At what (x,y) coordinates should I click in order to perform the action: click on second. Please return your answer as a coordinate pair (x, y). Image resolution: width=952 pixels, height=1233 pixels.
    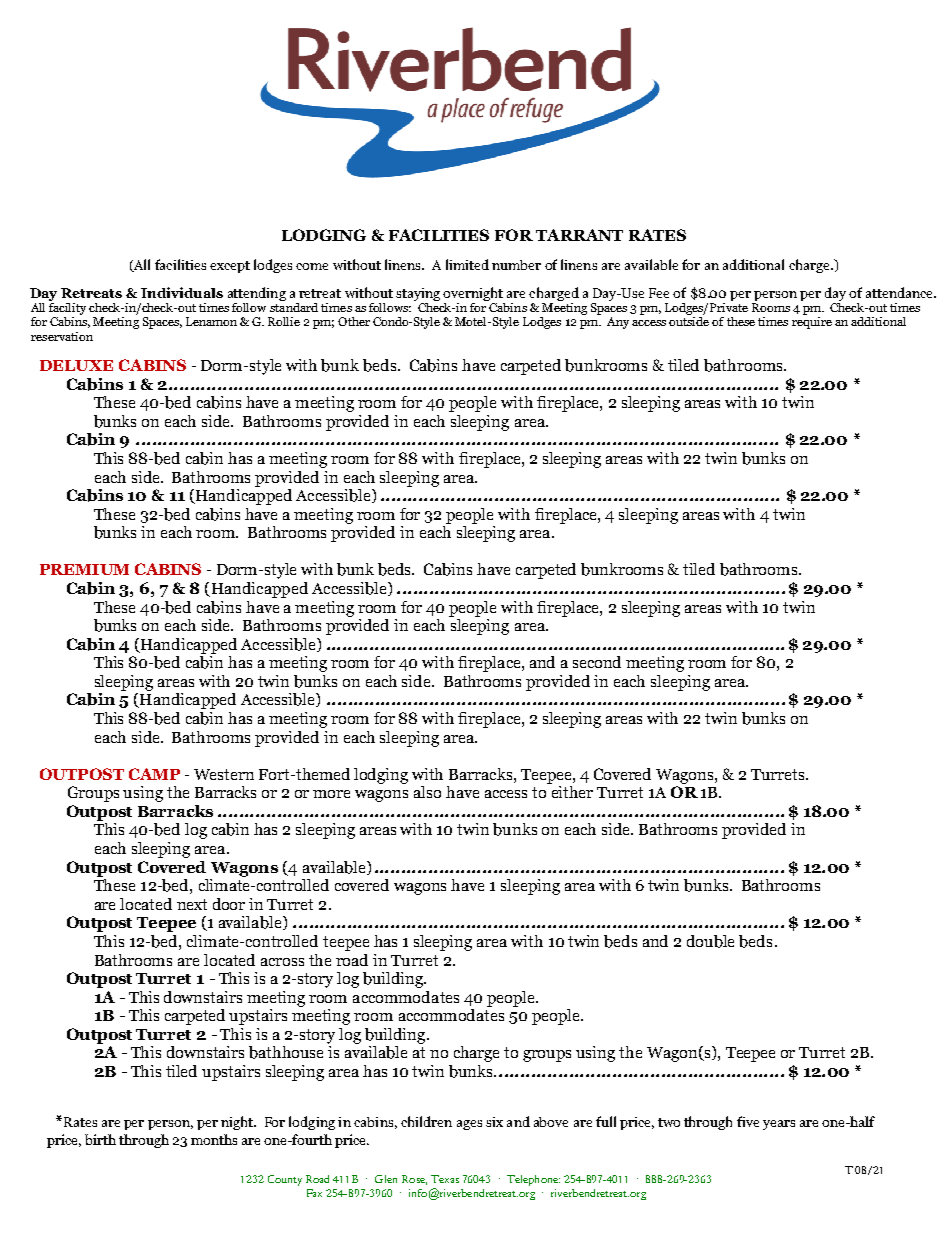
    Looking at the image, I should click on (597, 662).
